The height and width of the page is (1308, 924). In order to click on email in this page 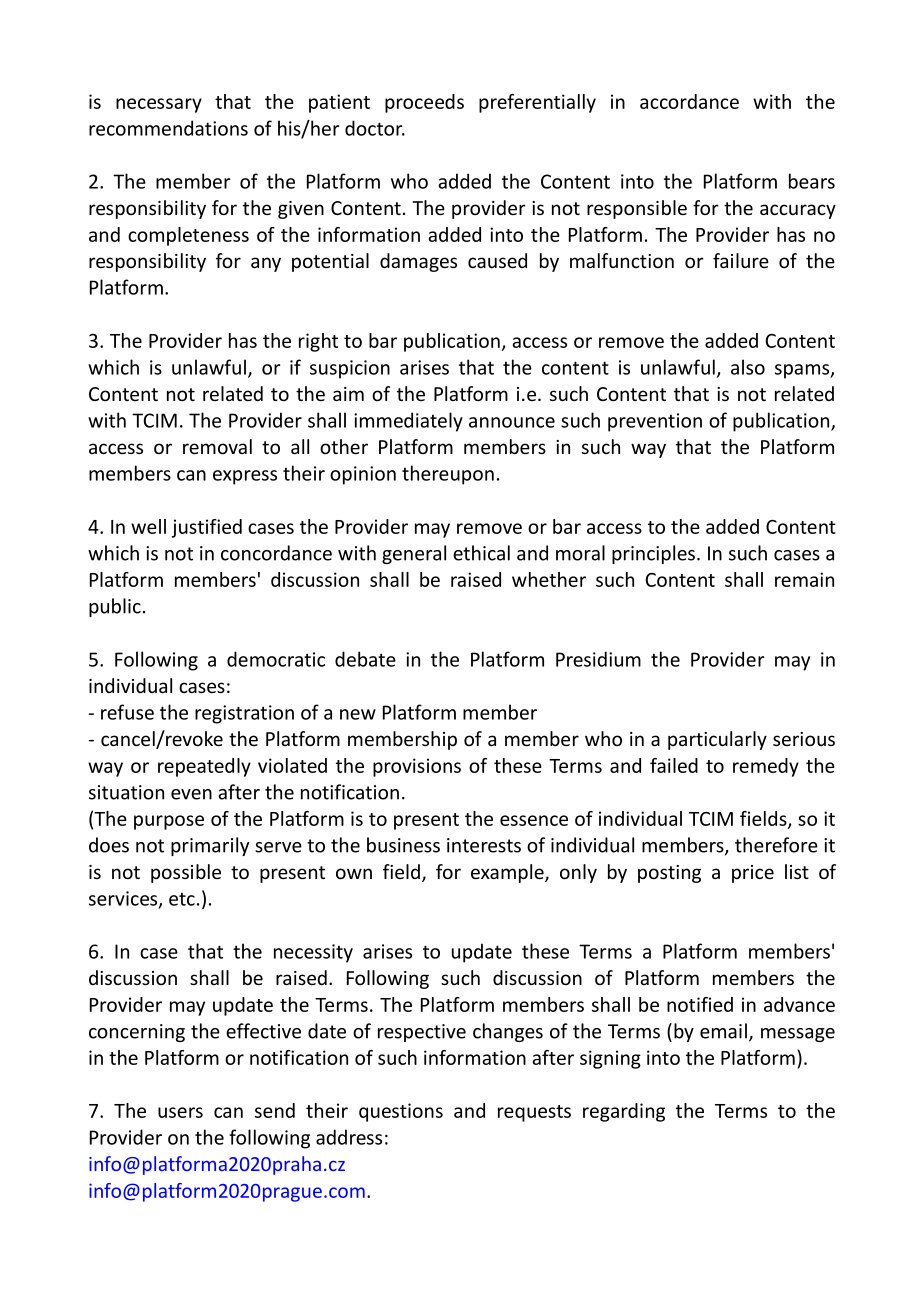, I will do `click(723, 1031)`.
